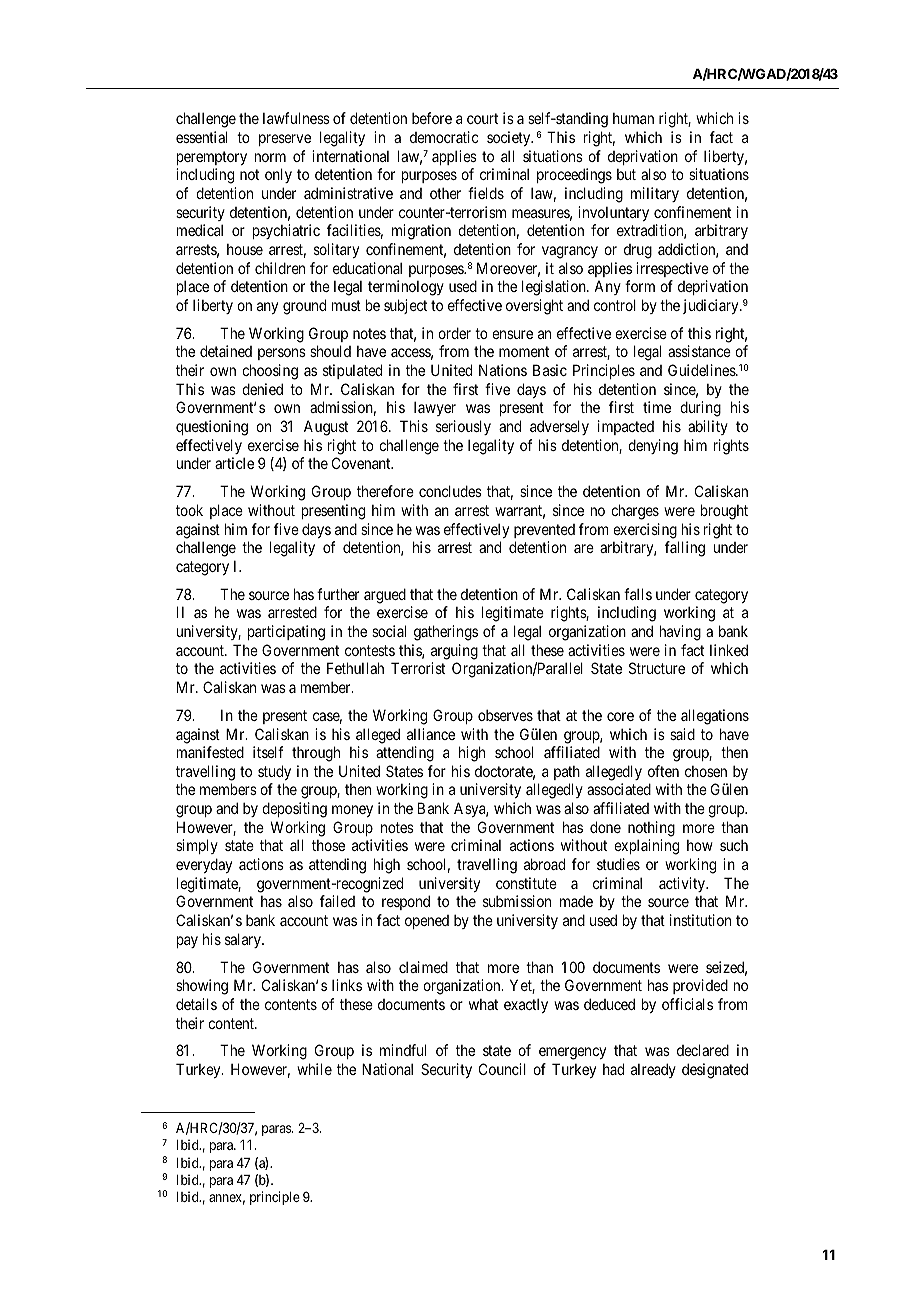  I want to click on human, so click(633, 118).
